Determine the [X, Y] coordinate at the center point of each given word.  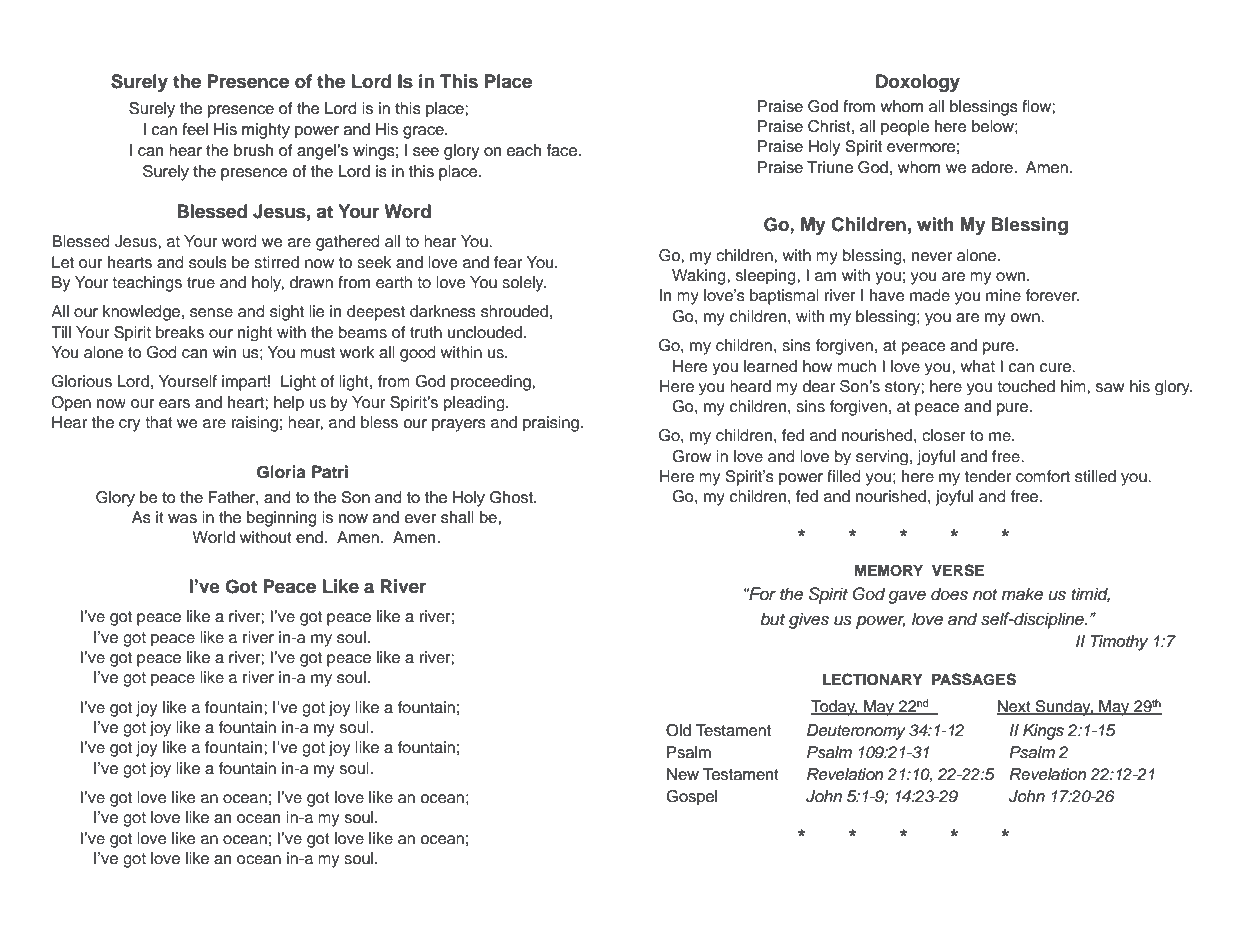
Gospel [691, 798]
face [562, 150]
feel [195, 129]
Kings [1043, 732]
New [683, 774]
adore [993, 167]
